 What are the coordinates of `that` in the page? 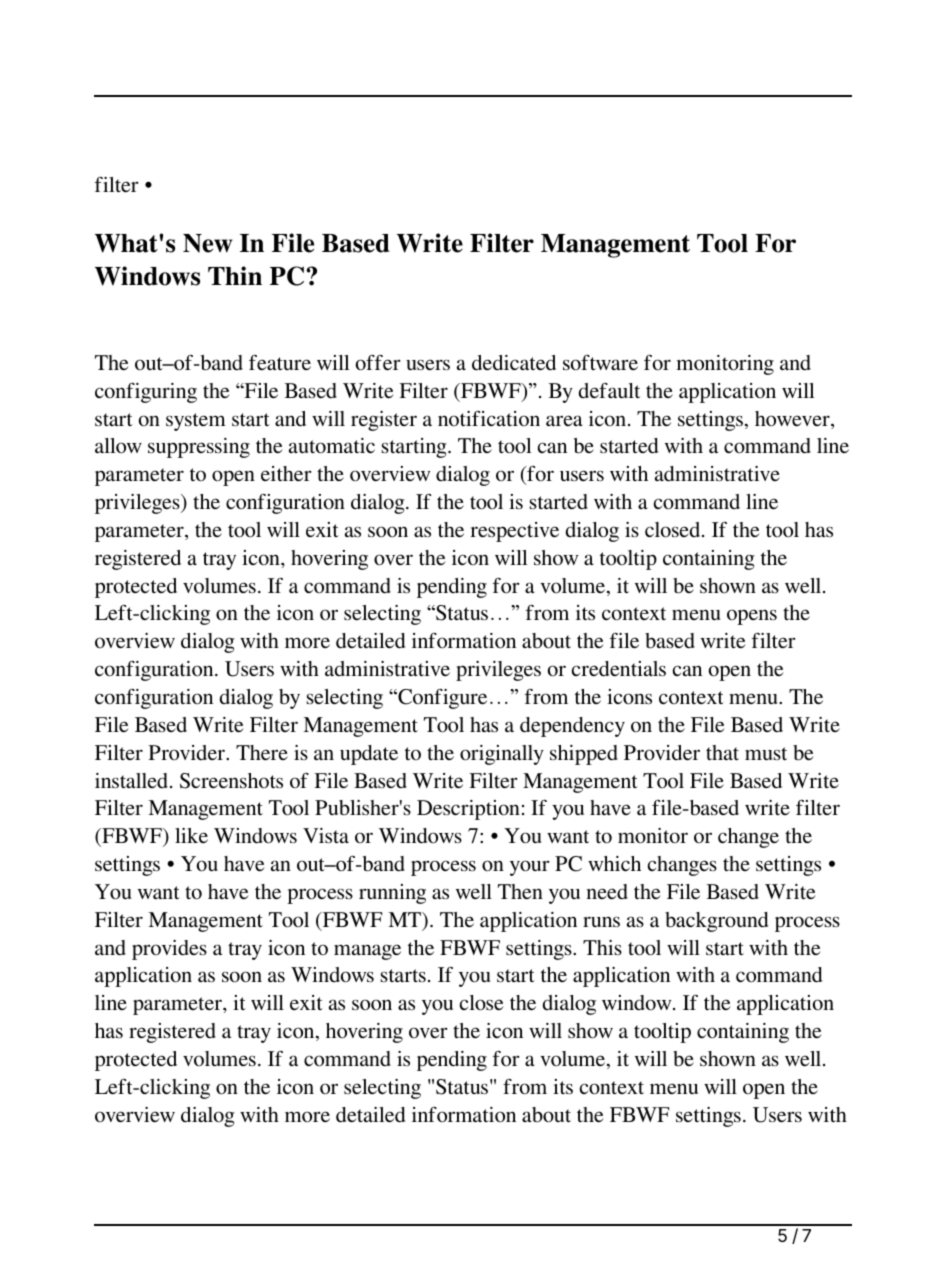 It's located at (722, 752).
